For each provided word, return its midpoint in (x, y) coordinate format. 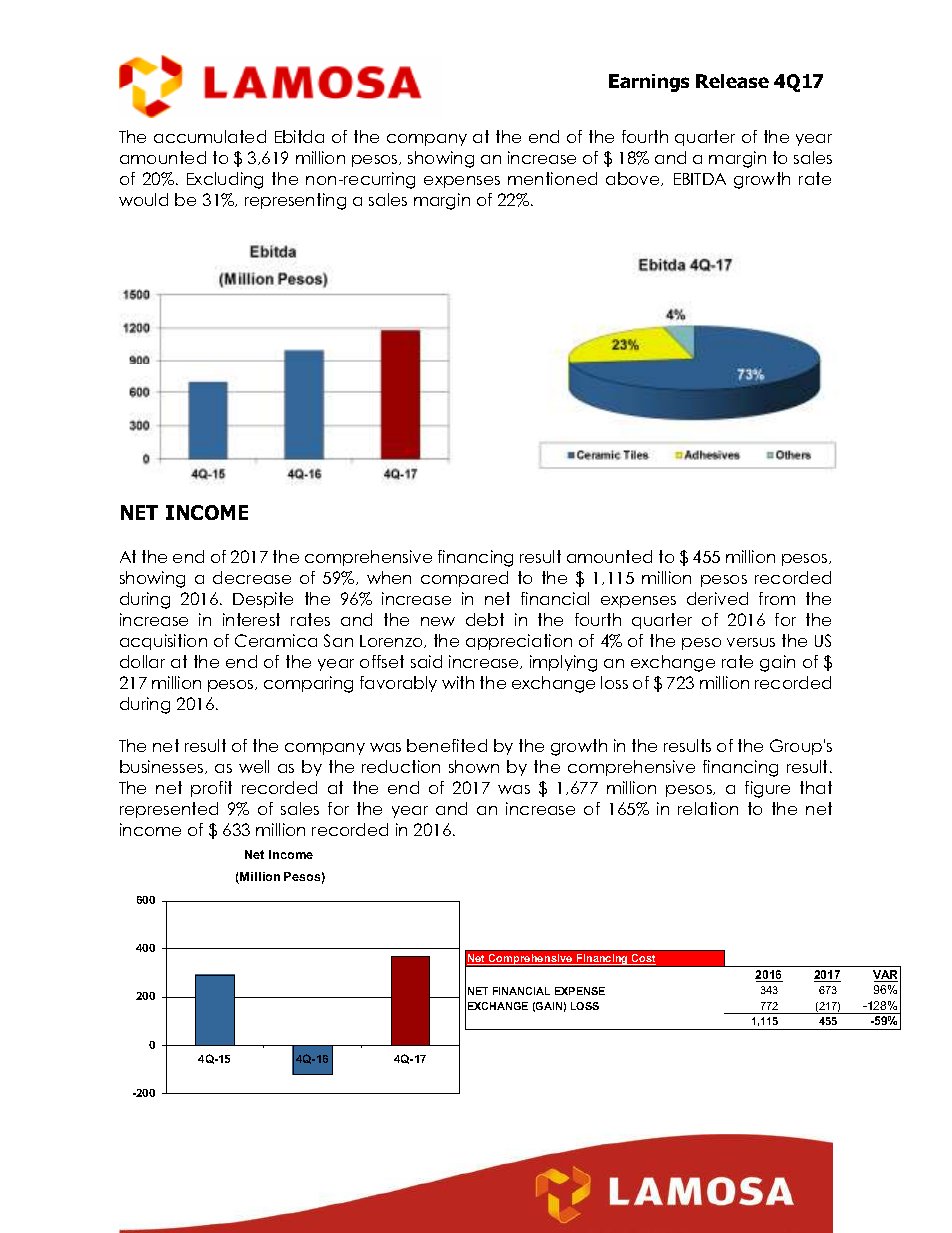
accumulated (210, 136)
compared (464, 579)
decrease (252, 577)
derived (717, 598)
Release (732, 81)
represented (169, 810)
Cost (643, 959)
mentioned (552, 178)
